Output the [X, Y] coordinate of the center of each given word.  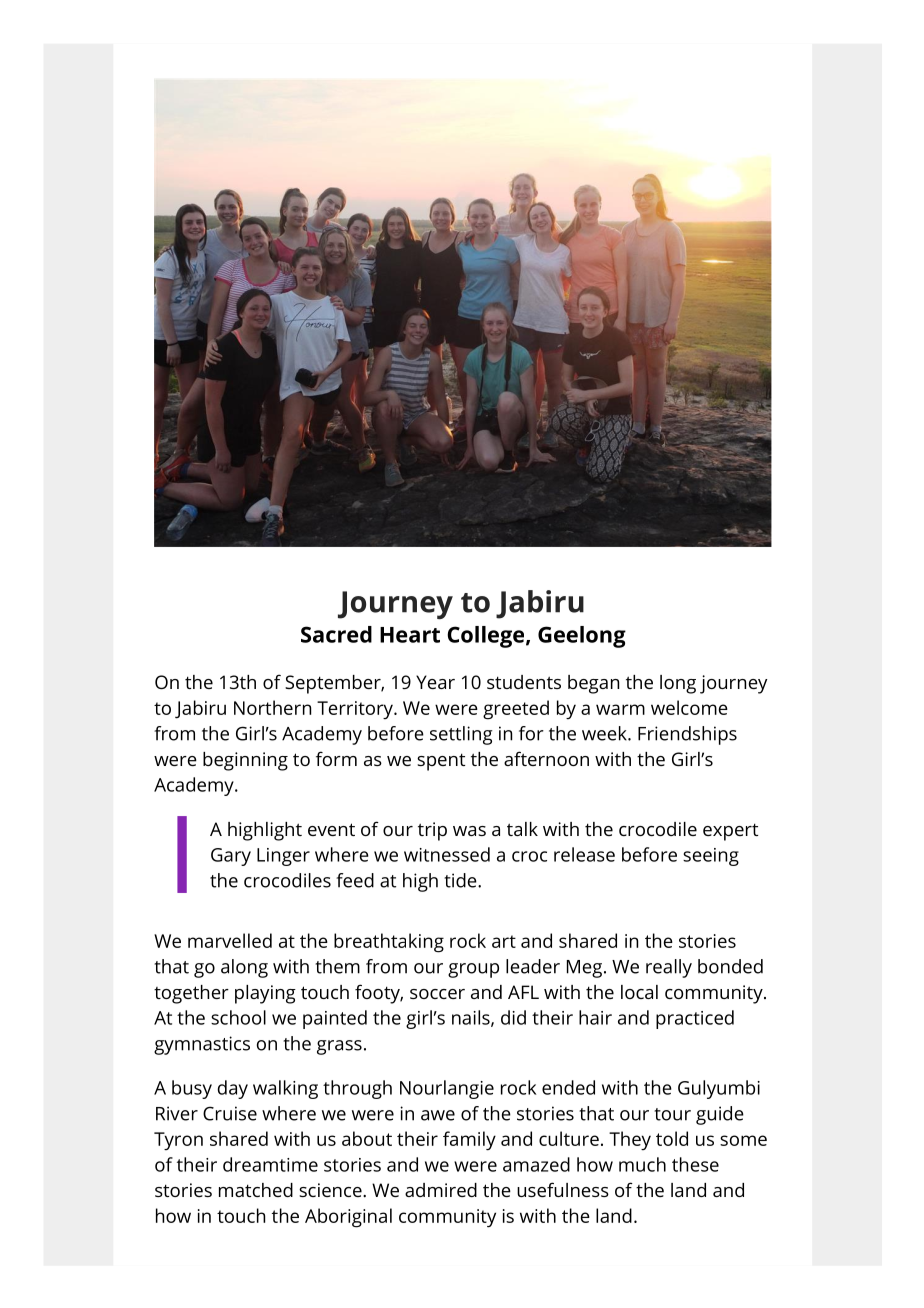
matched [256, 1190]
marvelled [230, 940]
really [669, 968]
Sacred [336, 634]
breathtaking [389, 943]
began [593, 684]
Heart [410, 635]
